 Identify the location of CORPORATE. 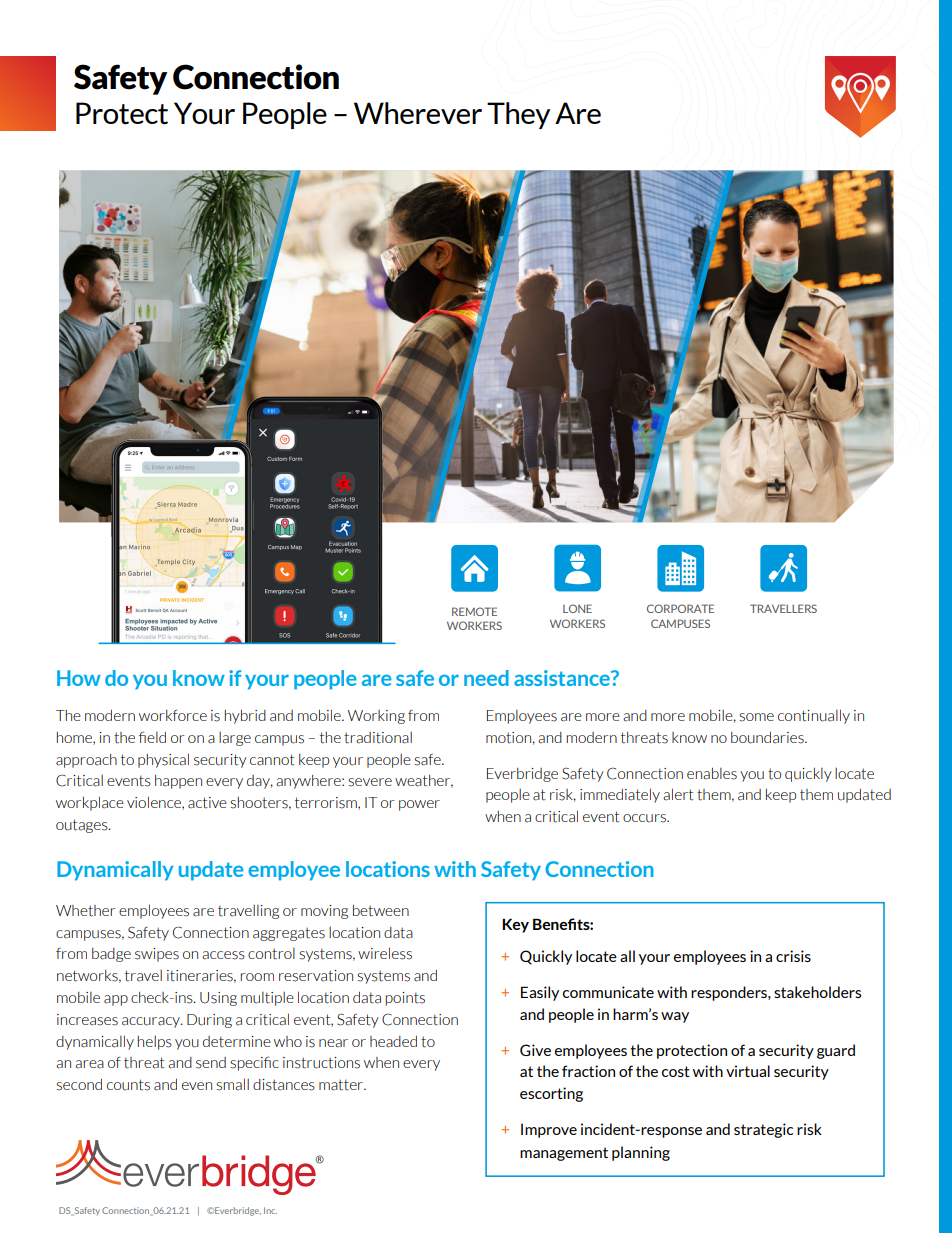
(680, 608).
